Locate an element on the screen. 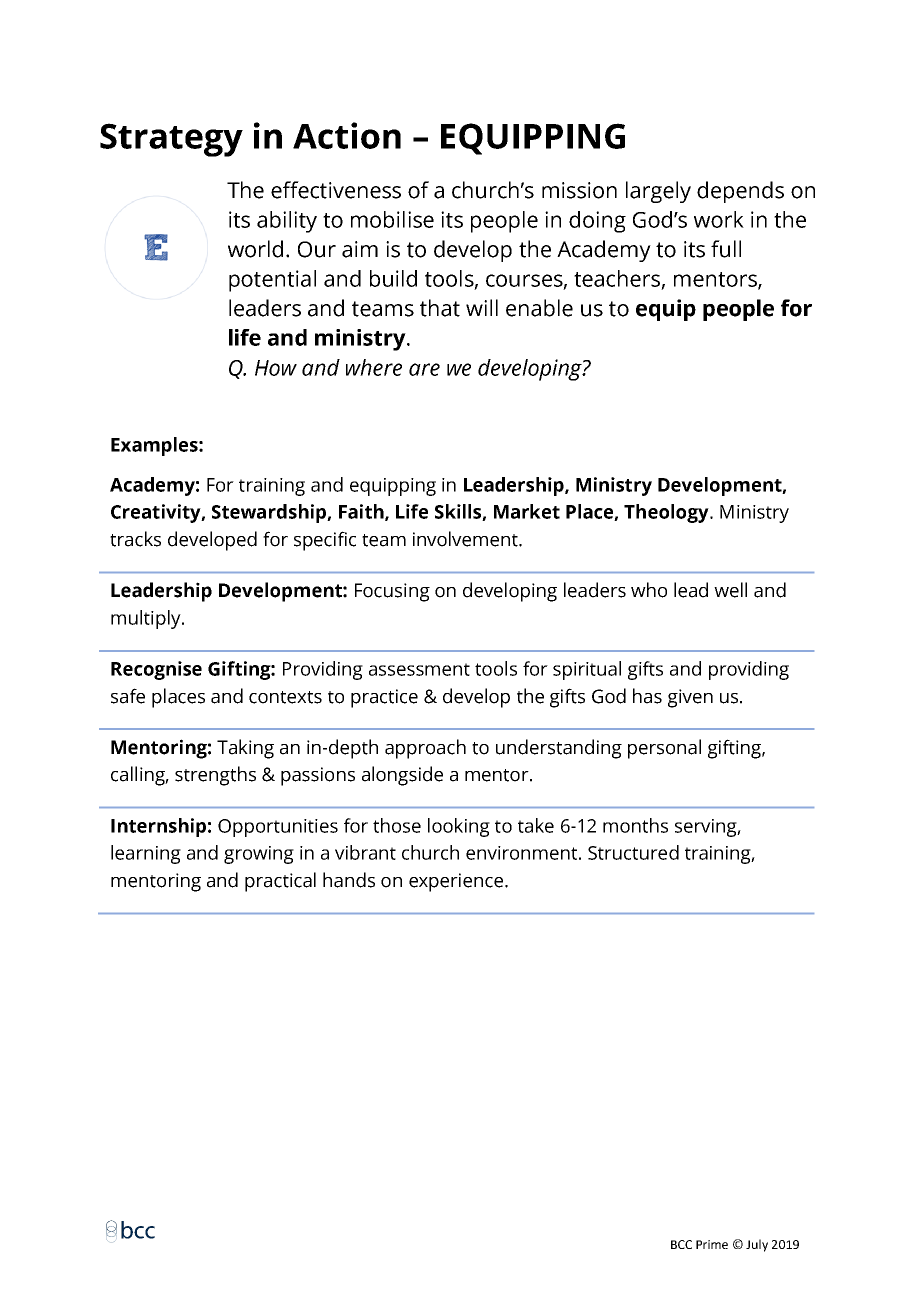 Image resolution: width=924 pixels, height=1307 pixels. largely is located at coordinates (658, 192).
